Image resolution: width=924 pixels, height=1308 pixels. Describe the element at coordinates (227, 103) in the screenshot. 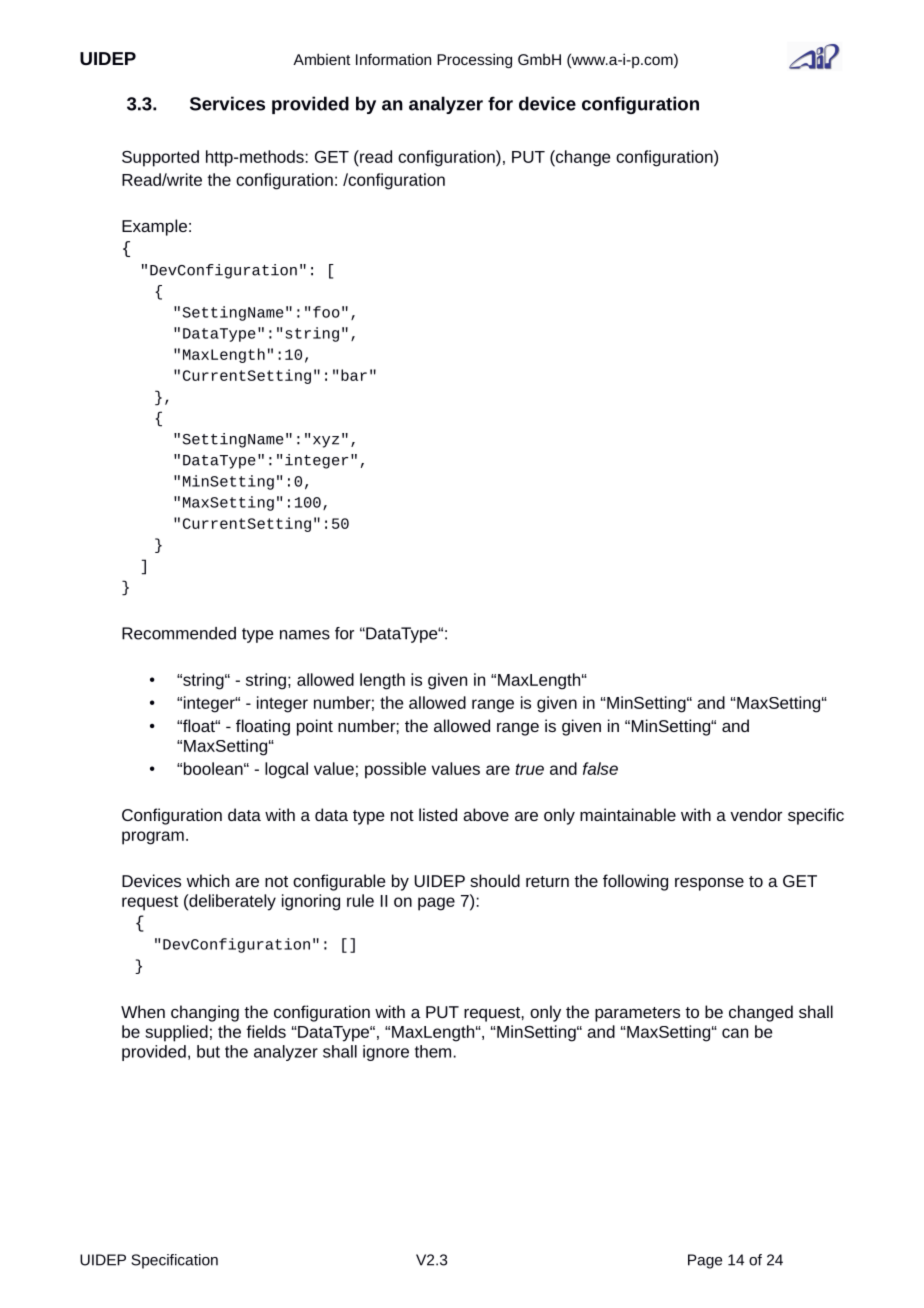

I see `Services` at that location.
